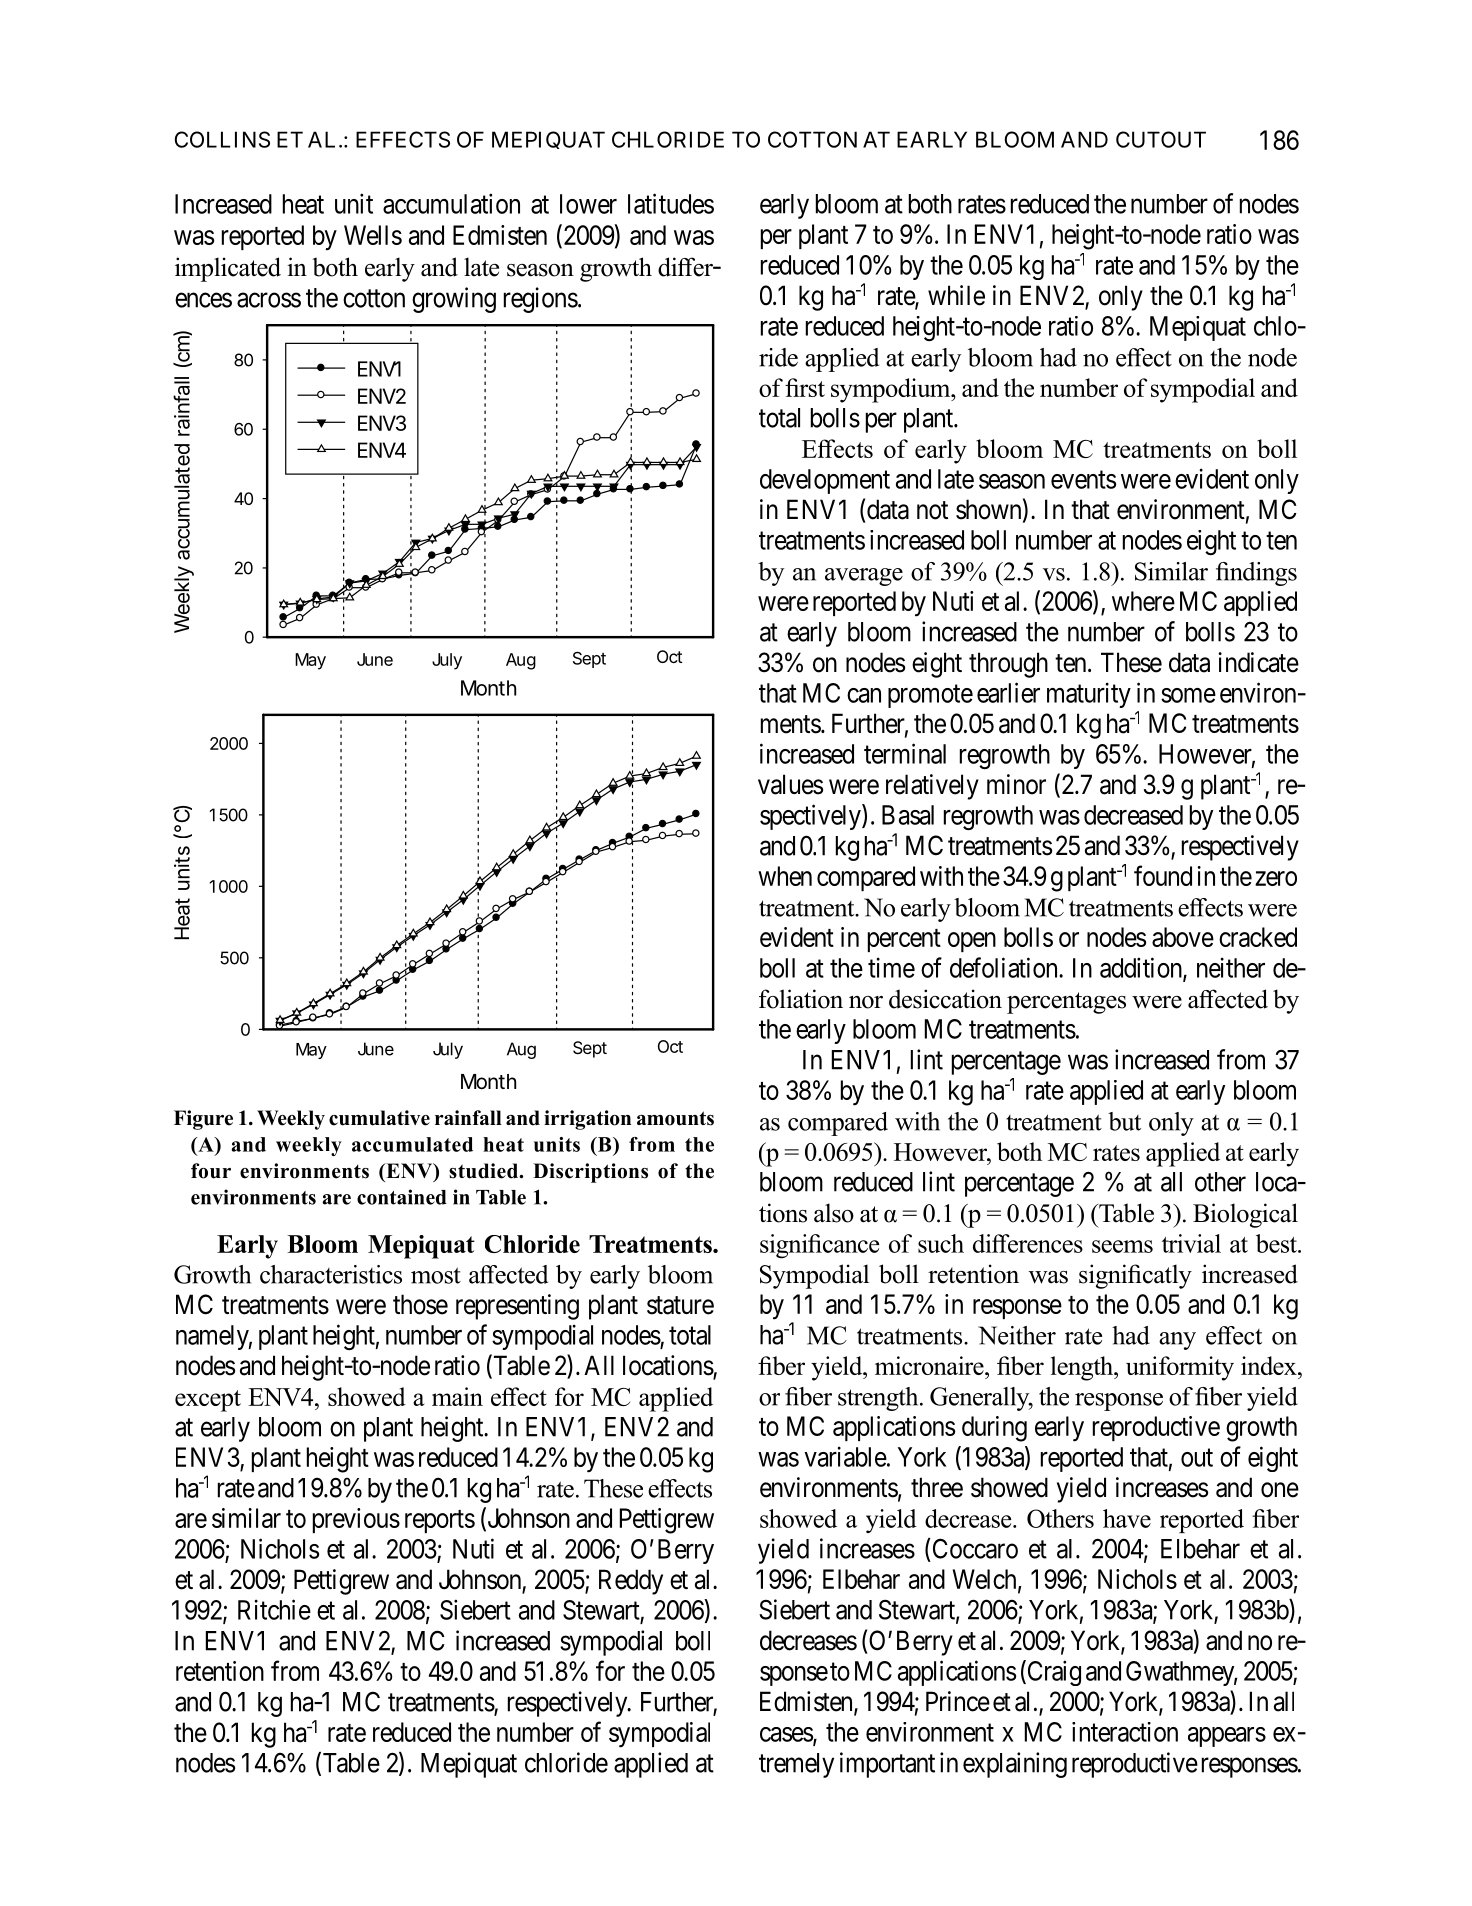 This screenshot has width=1472, height=1906. I want to click on accumulation, so click(451, 203).
